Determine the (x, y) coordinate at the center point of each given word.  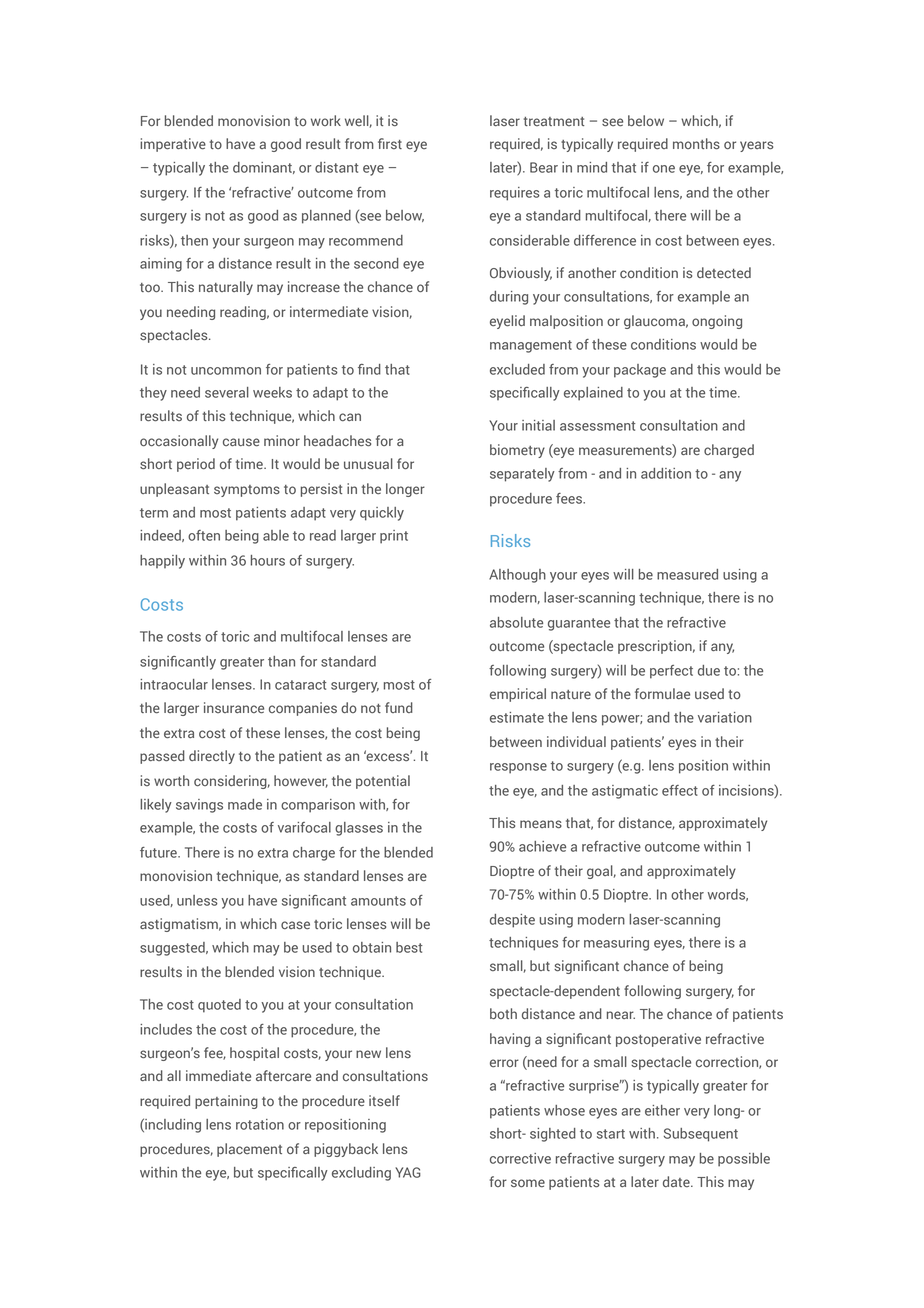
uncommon (226, 371)
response (518, 768)
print (394, 537)
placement (249, 1150)
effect (680, 790)
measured (687, 574)
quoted (219, 1006)
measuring (616, 944)
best (409, 947)
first (390, 143)
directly (212, 757)
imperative (173, 145)
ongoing (717, 322)
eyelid (507, 322)
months (696, 144)
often (204, 535)
